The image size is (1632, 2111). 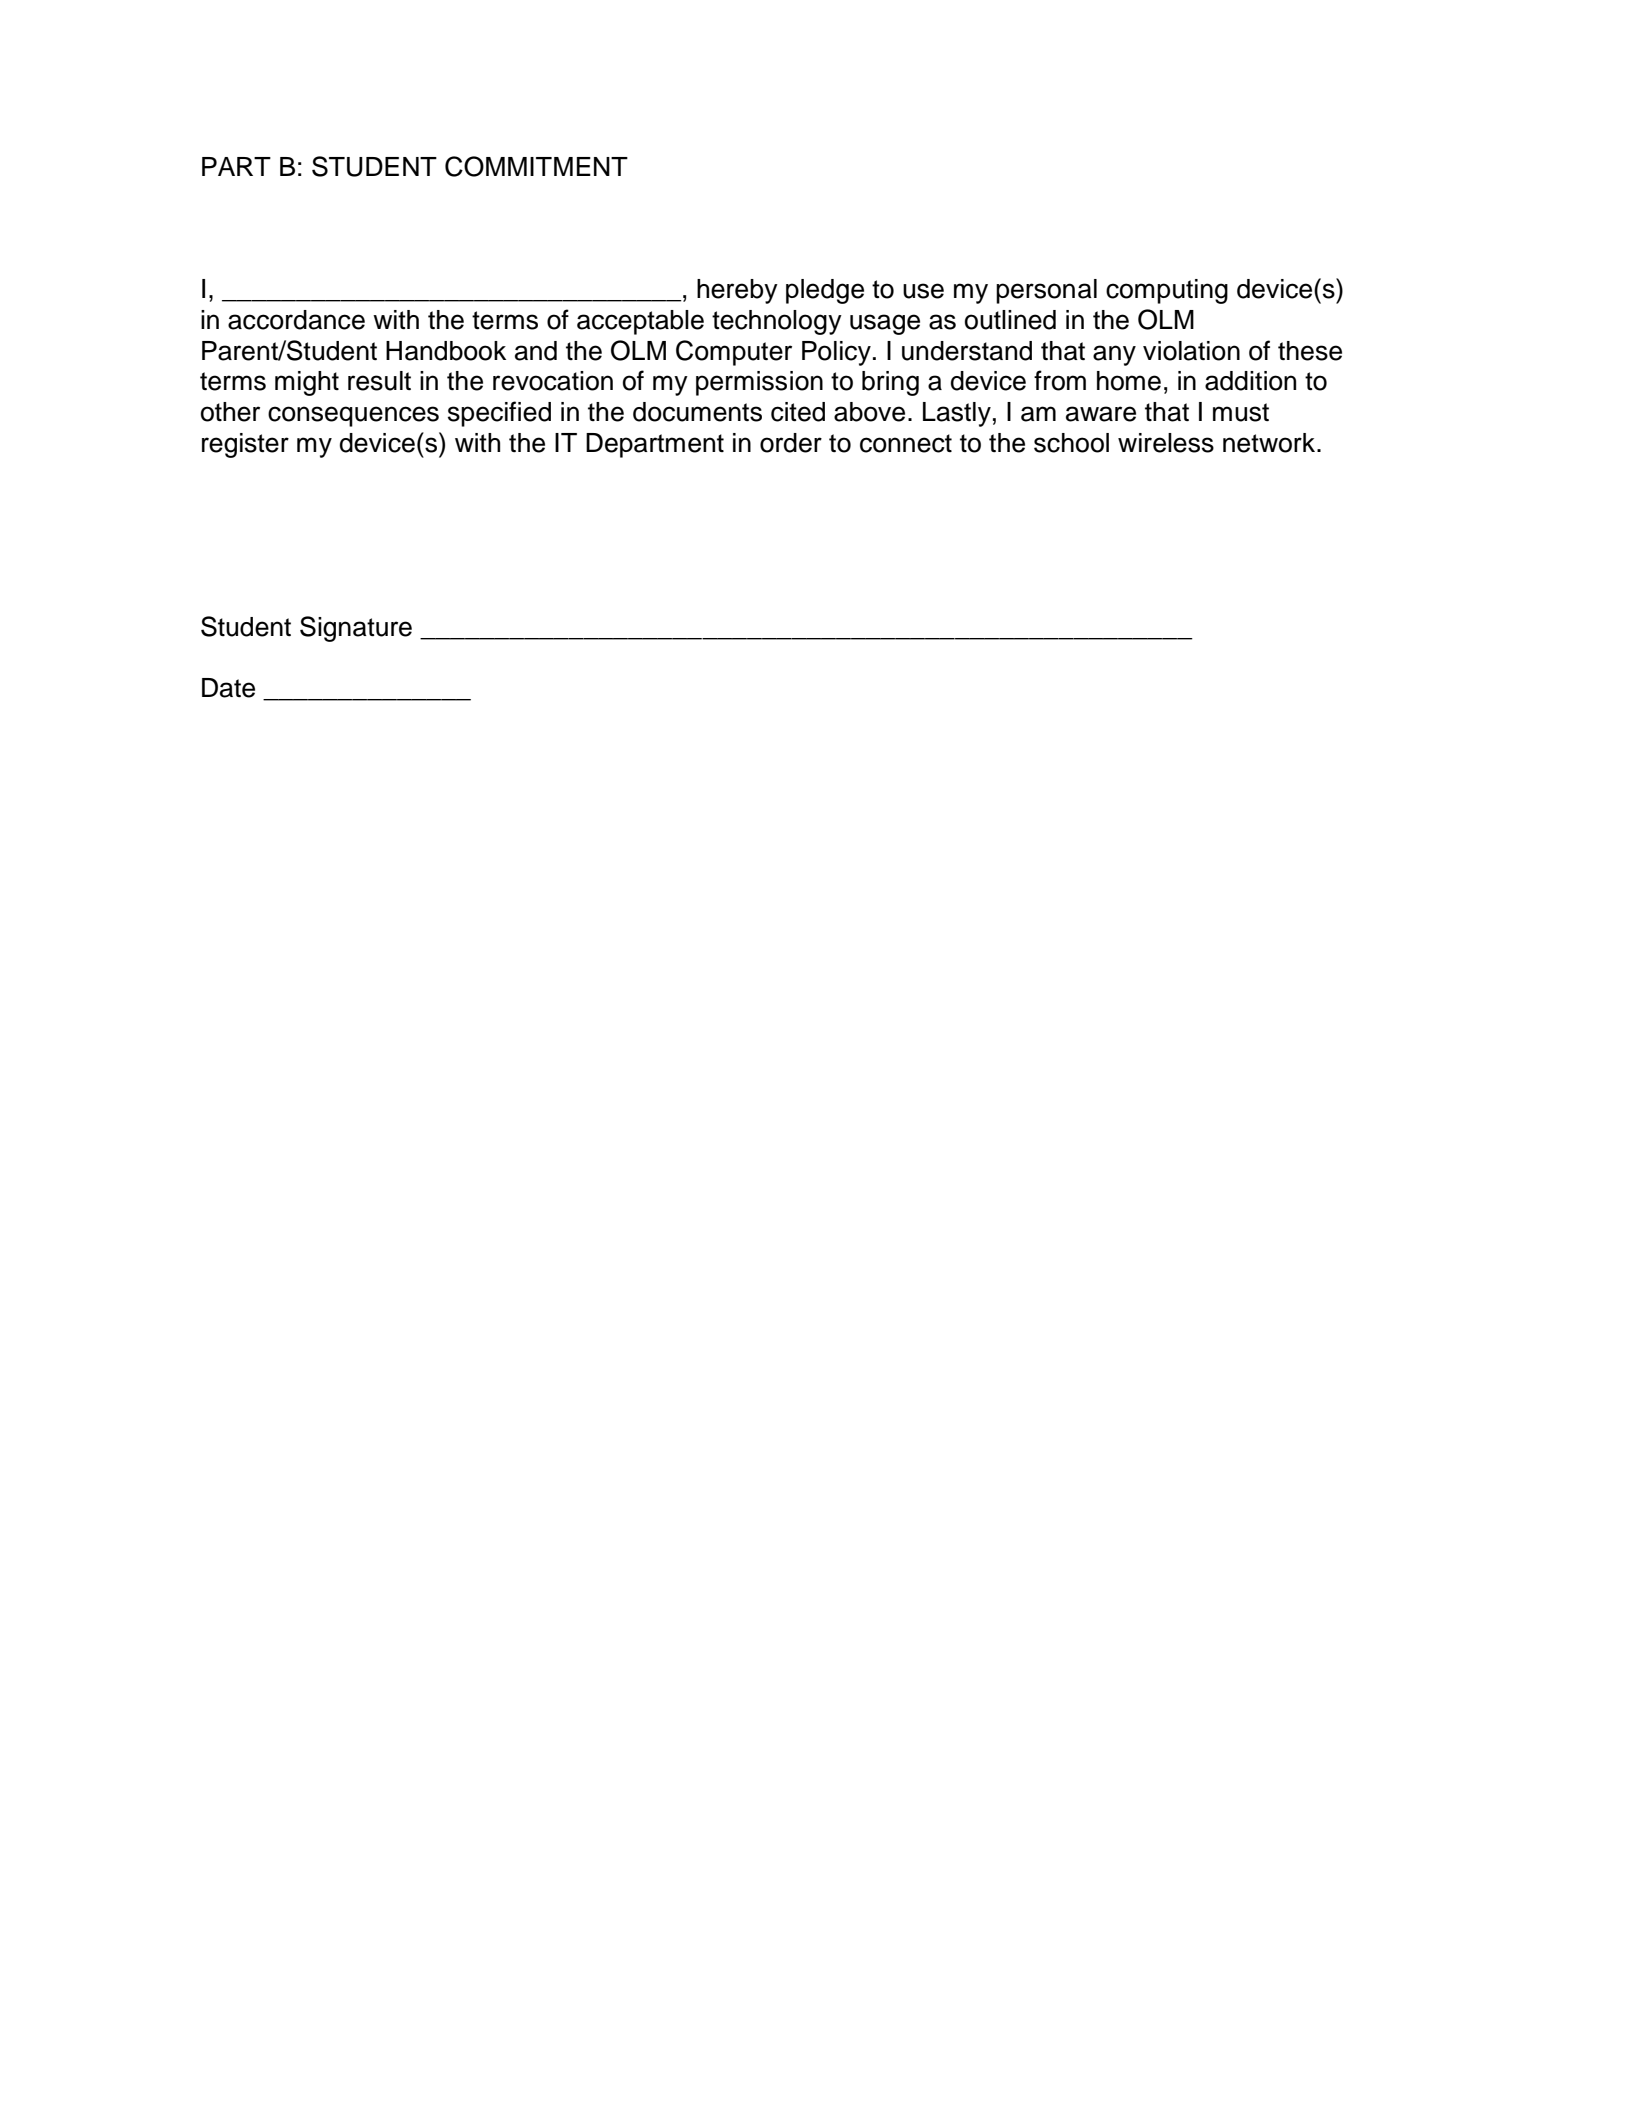 What do you see at coordinates (791, 443) in the screenshot?
I see `order` at bounding box center [791, 443].
